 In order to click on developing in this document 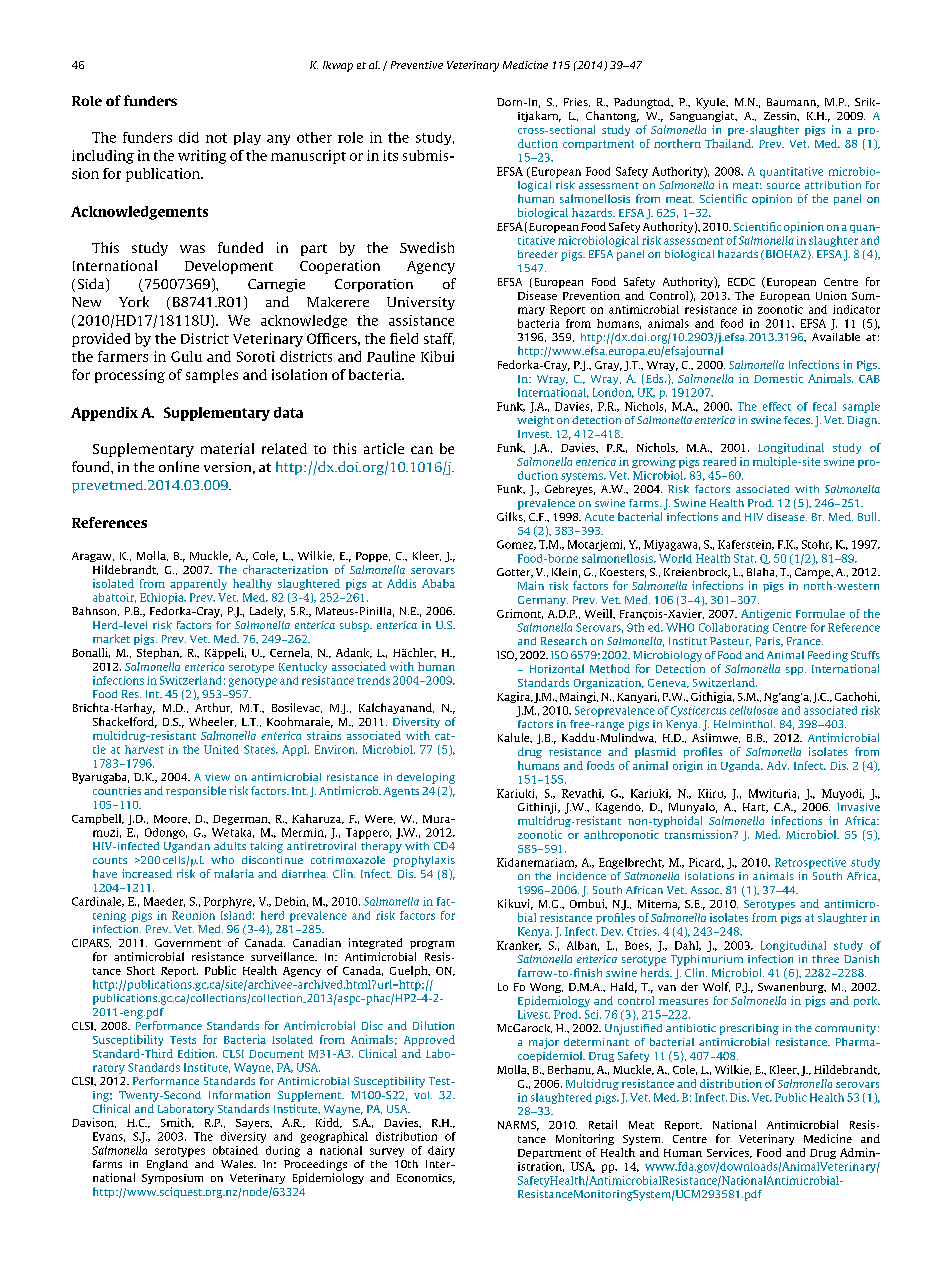, I will do `click(426, 778)`.
